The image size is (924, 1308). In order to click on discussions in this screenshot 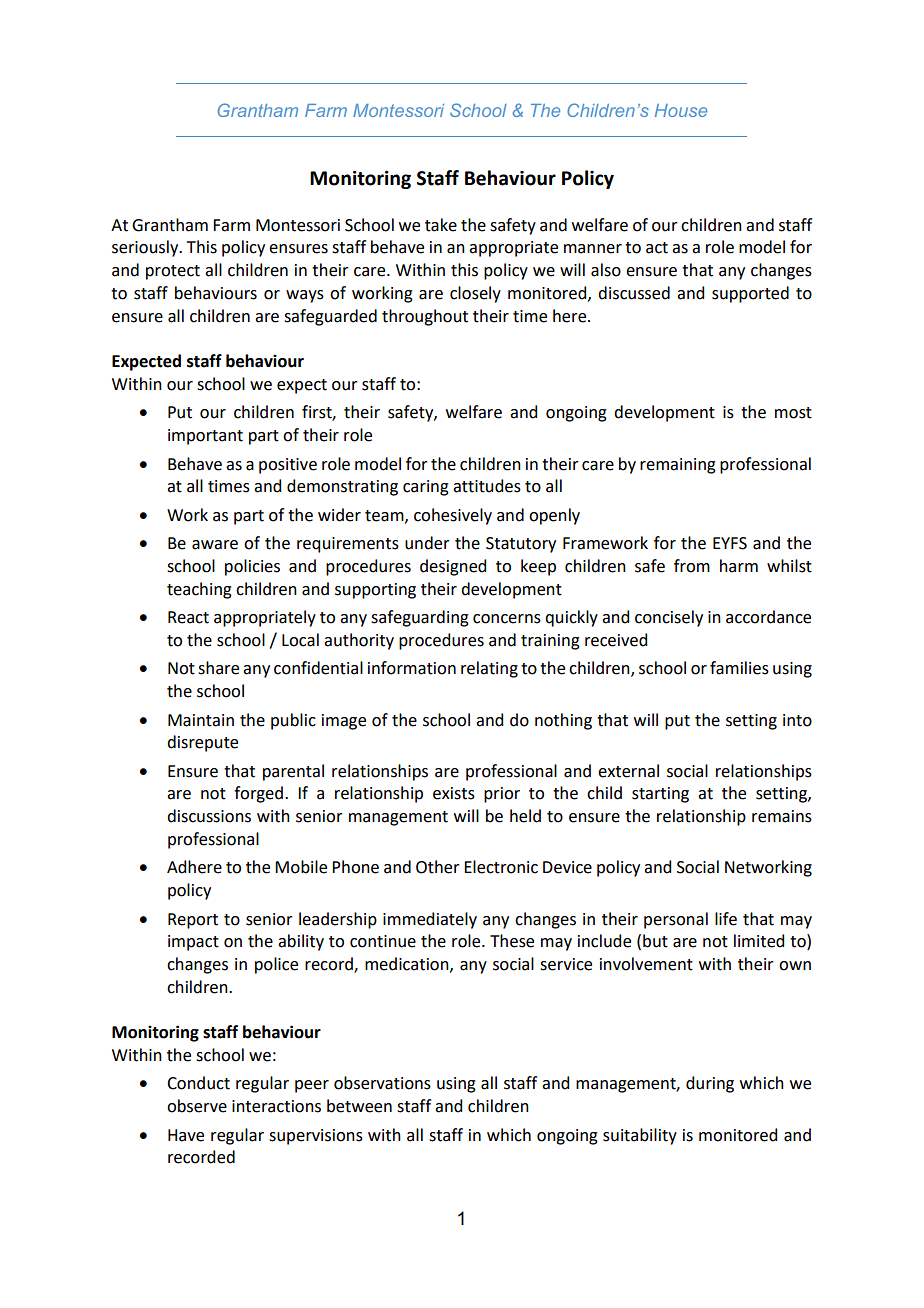, I will do `click(209, 816)`.
